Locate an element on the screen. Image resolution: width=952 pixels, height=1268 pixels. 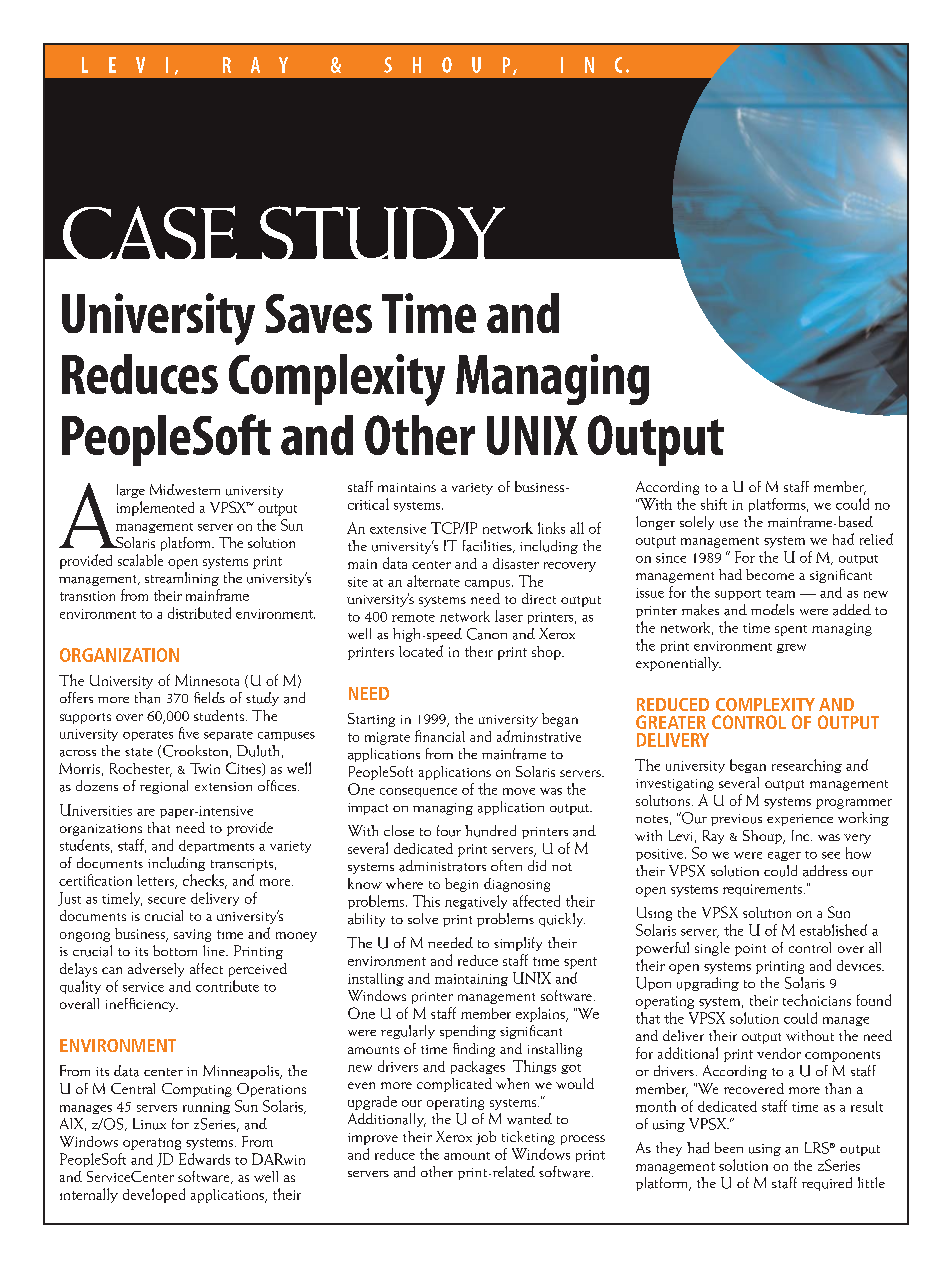
Saves is located at coordinates (318, 313).
